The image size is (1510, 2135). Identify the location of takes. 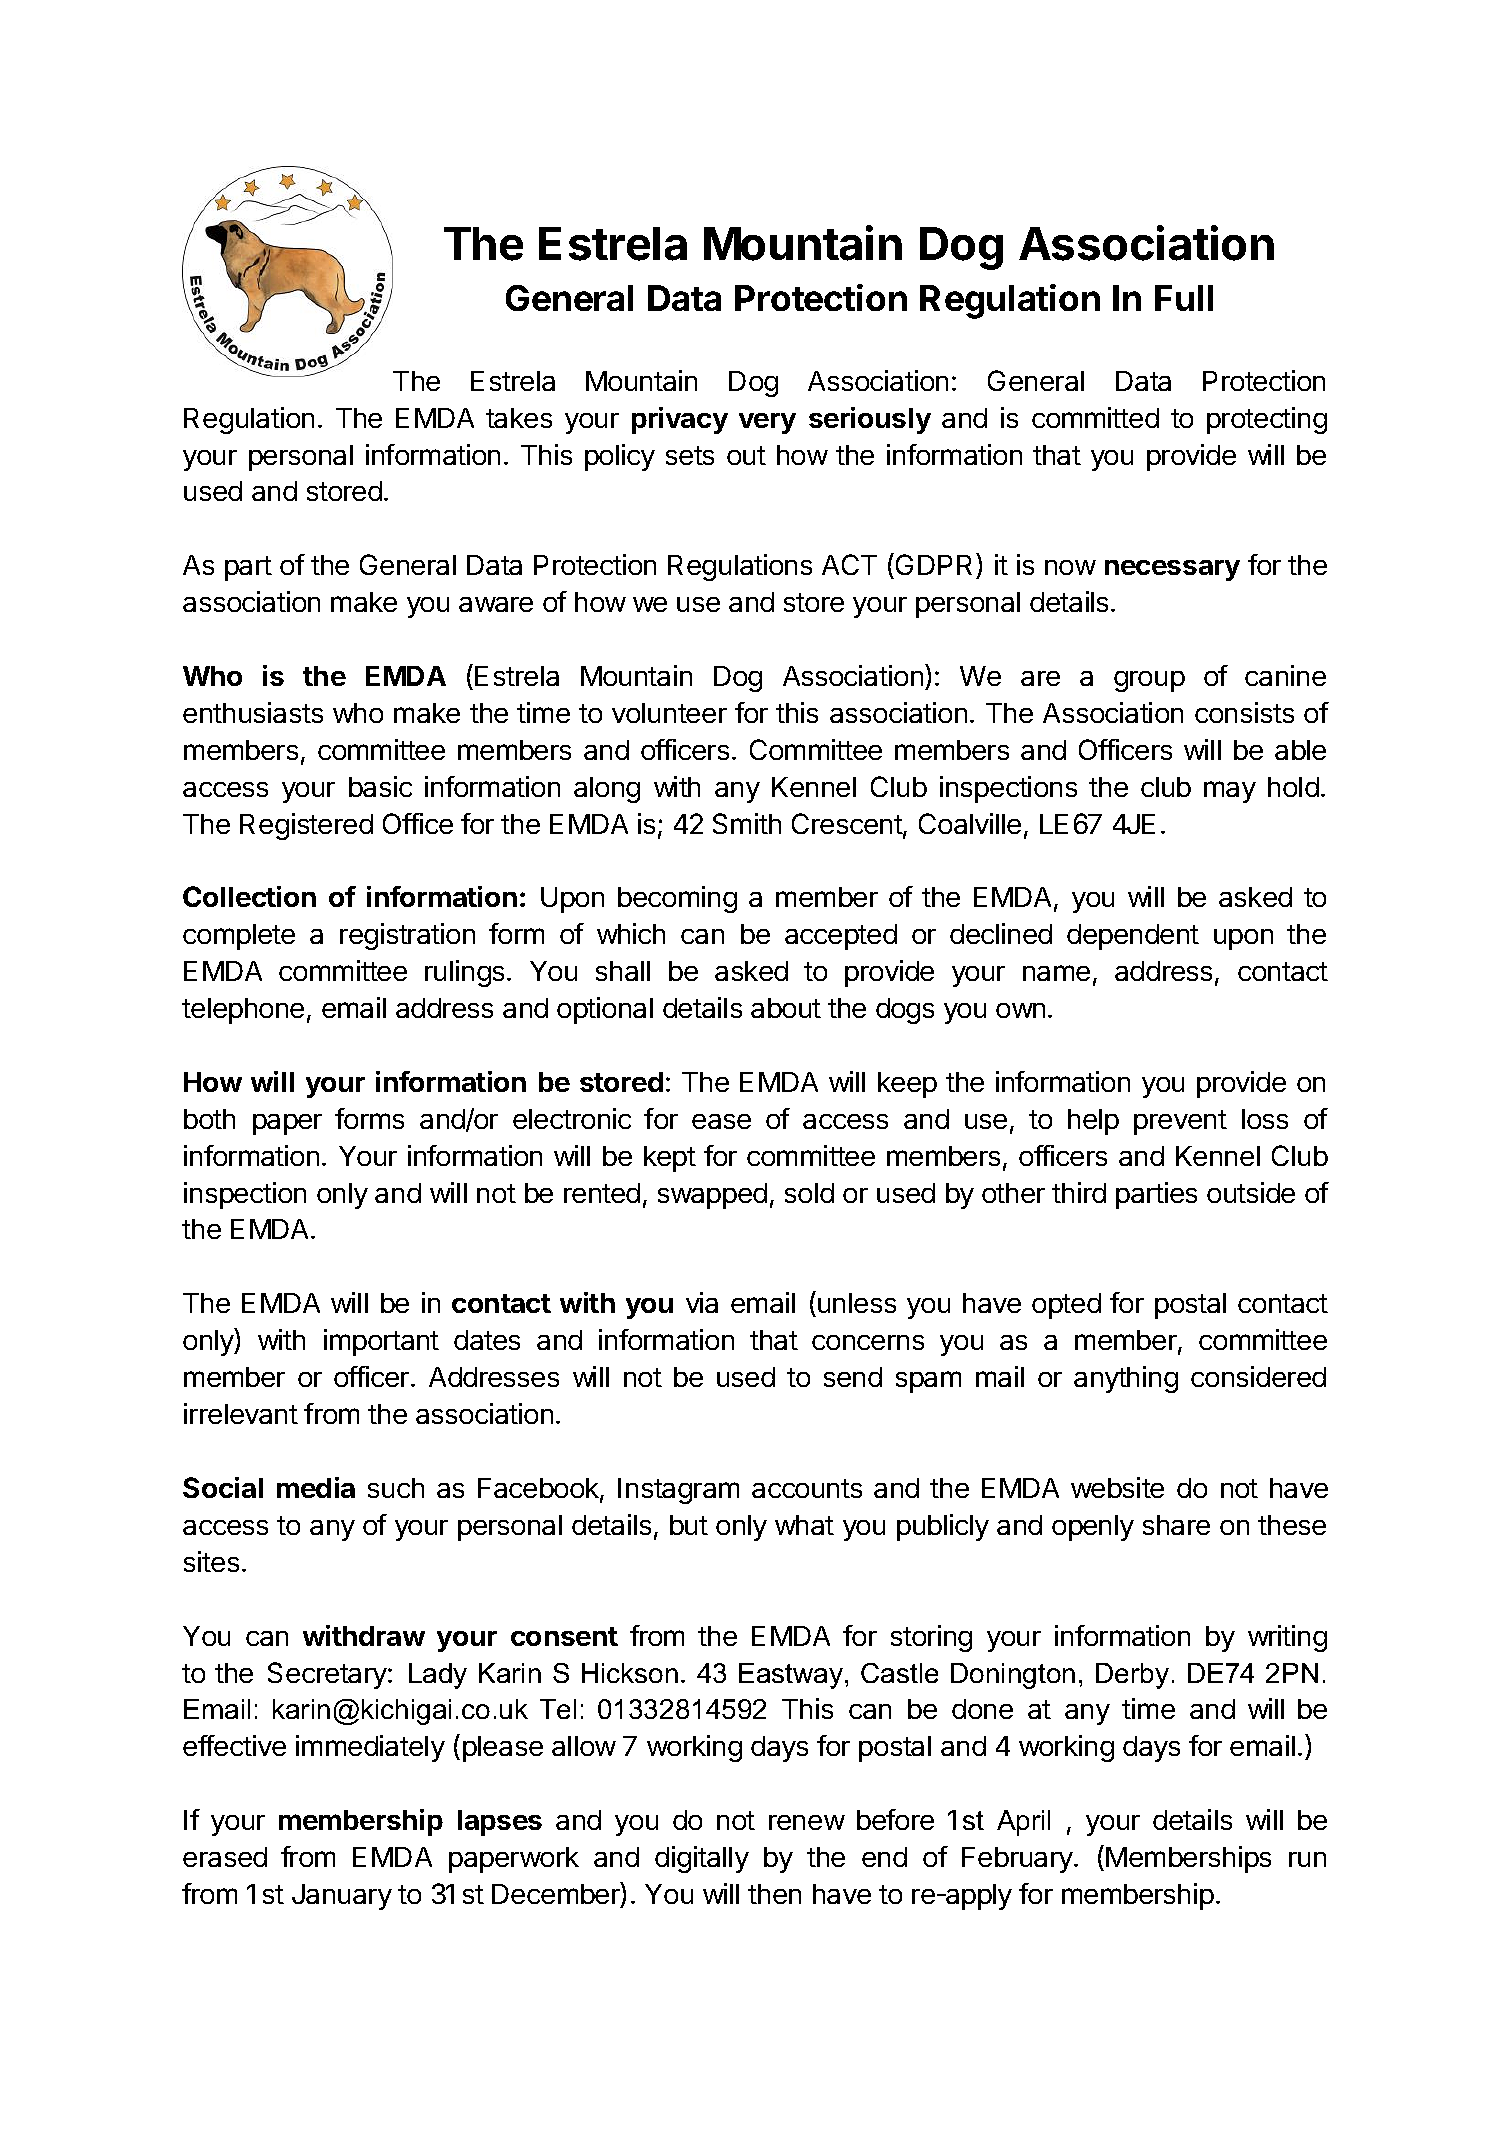
(519, 418).
